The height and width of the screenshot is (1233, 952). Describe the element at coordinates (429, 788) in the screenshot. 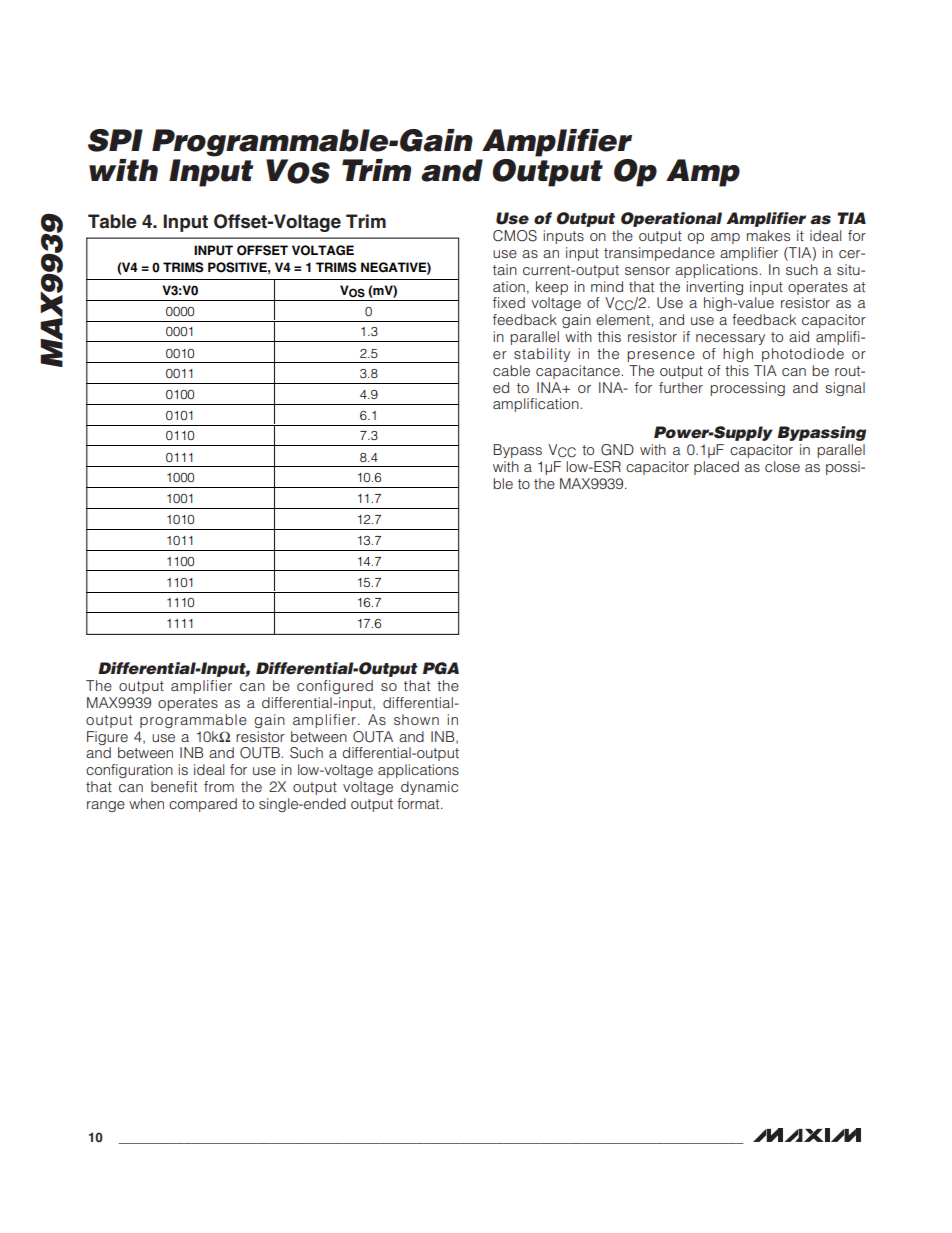

I see `dynamic` at that location.
